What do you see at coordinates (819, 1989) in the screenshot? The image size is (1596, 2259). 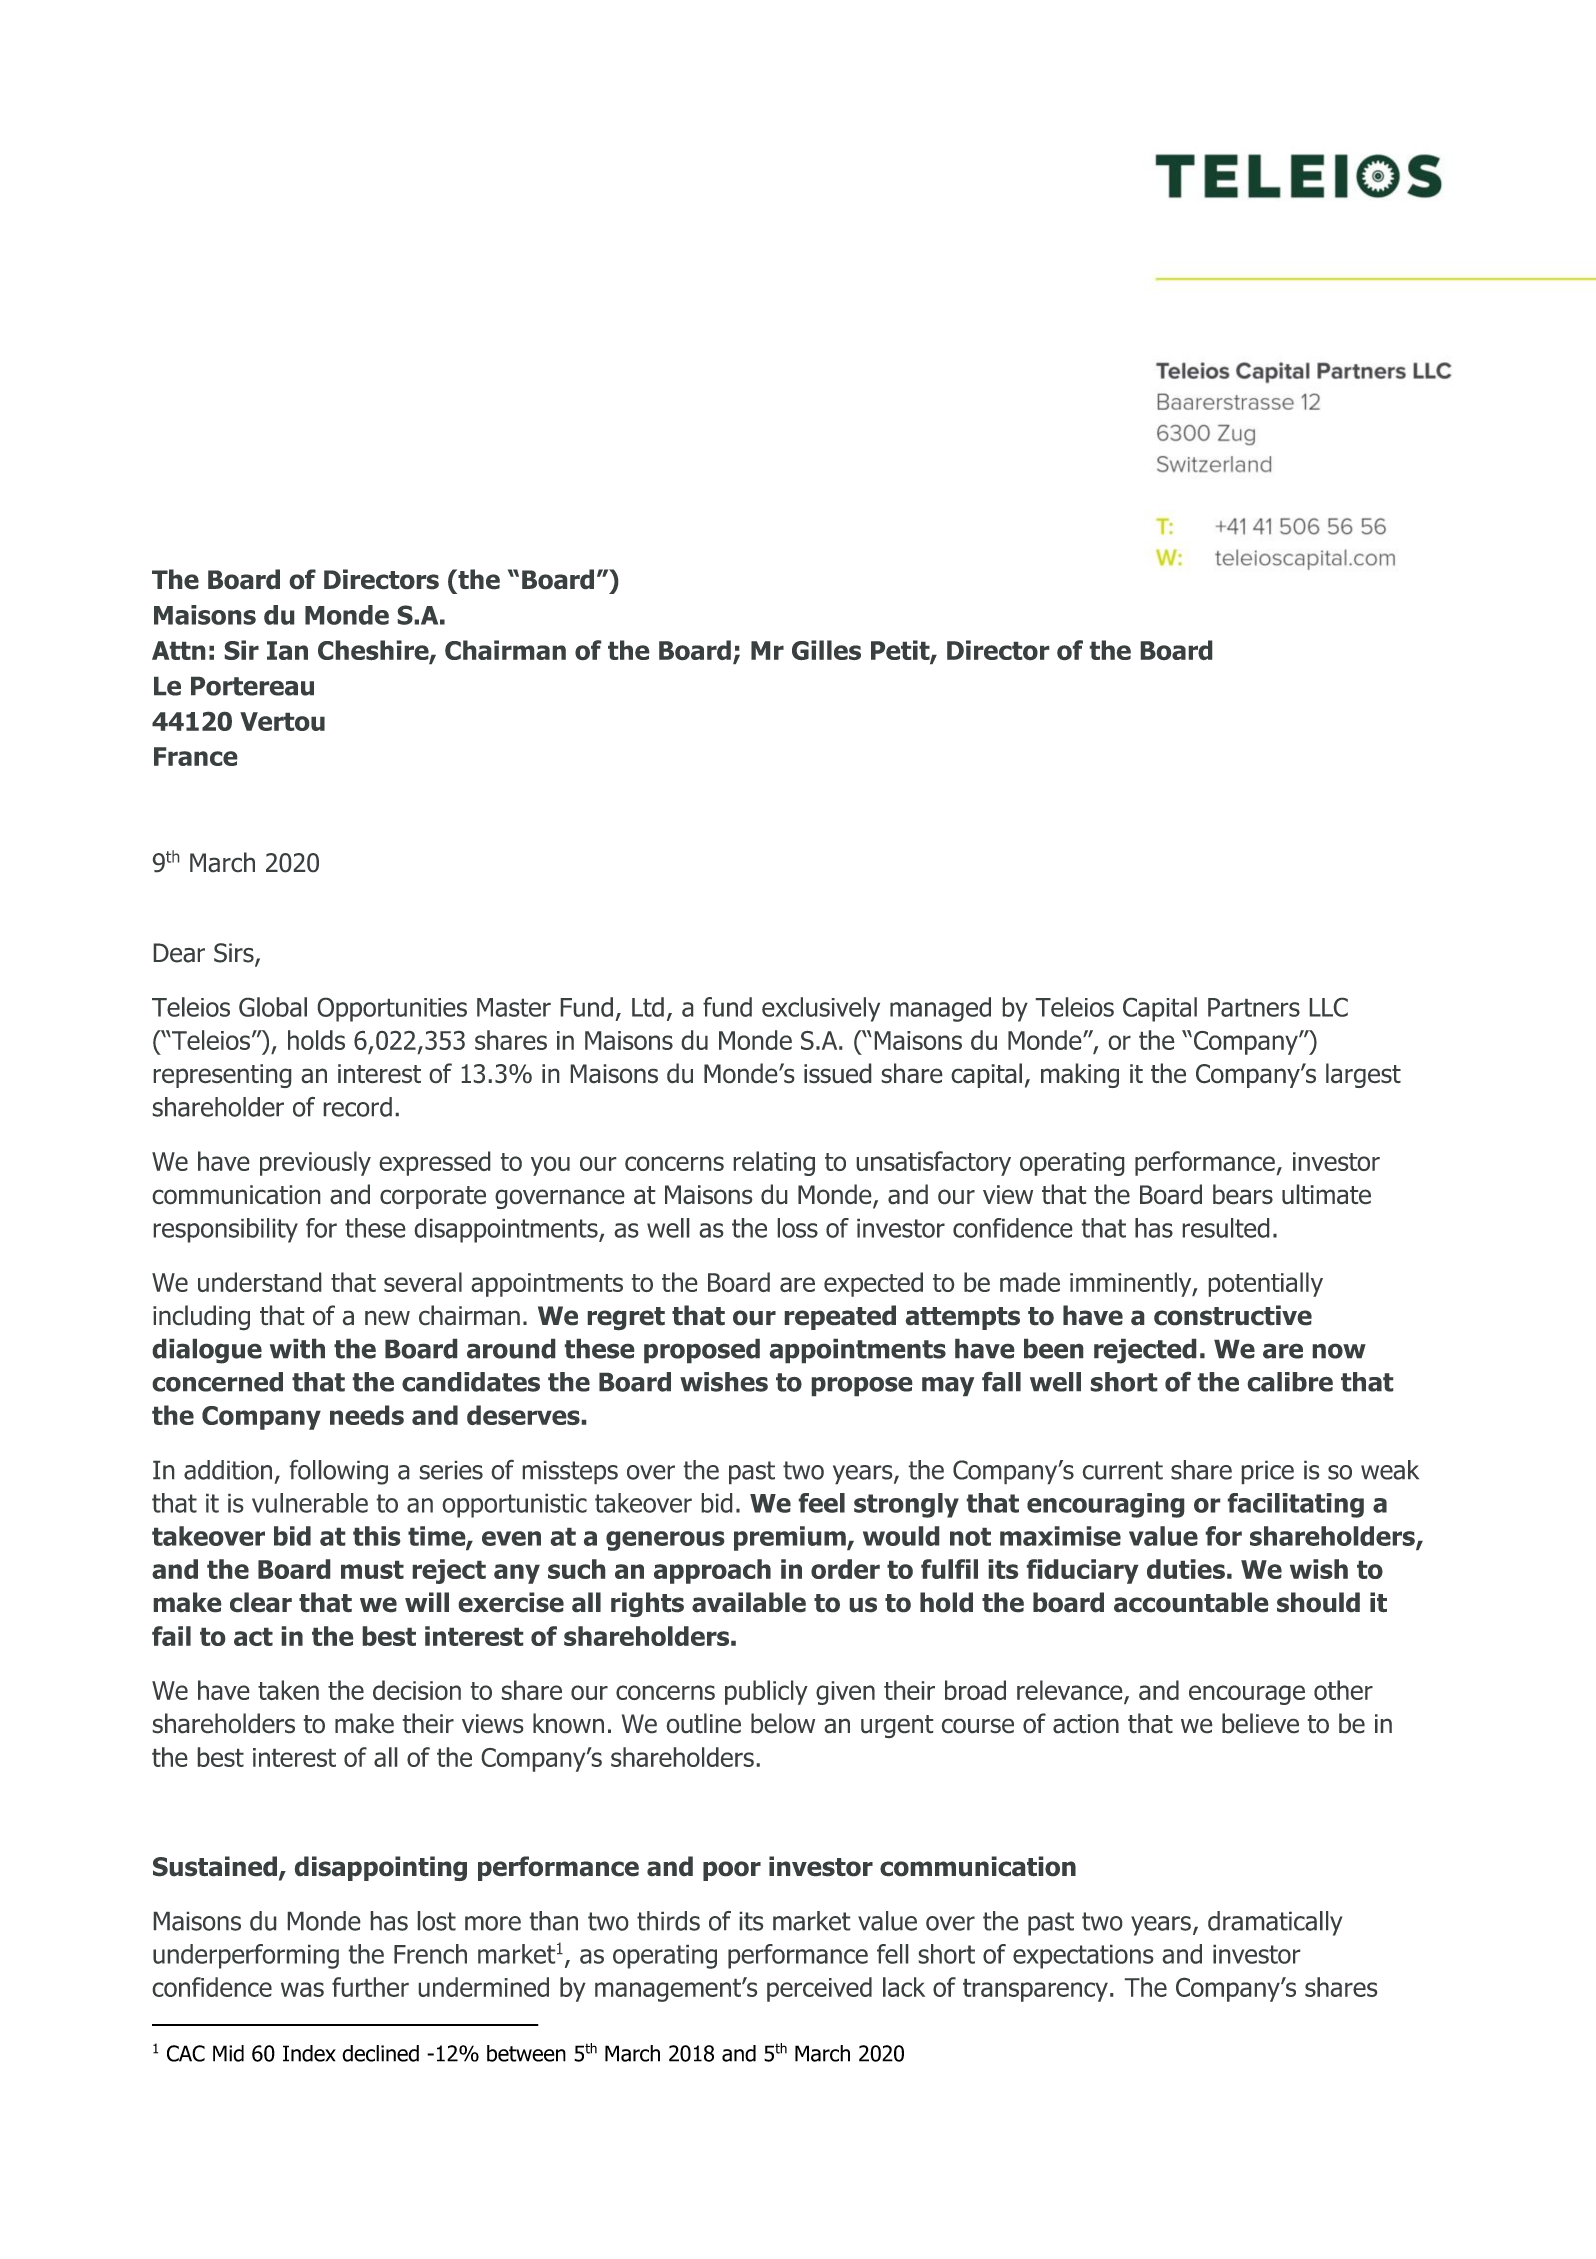 I see `perceived` at bounding box center [819, 1989].
